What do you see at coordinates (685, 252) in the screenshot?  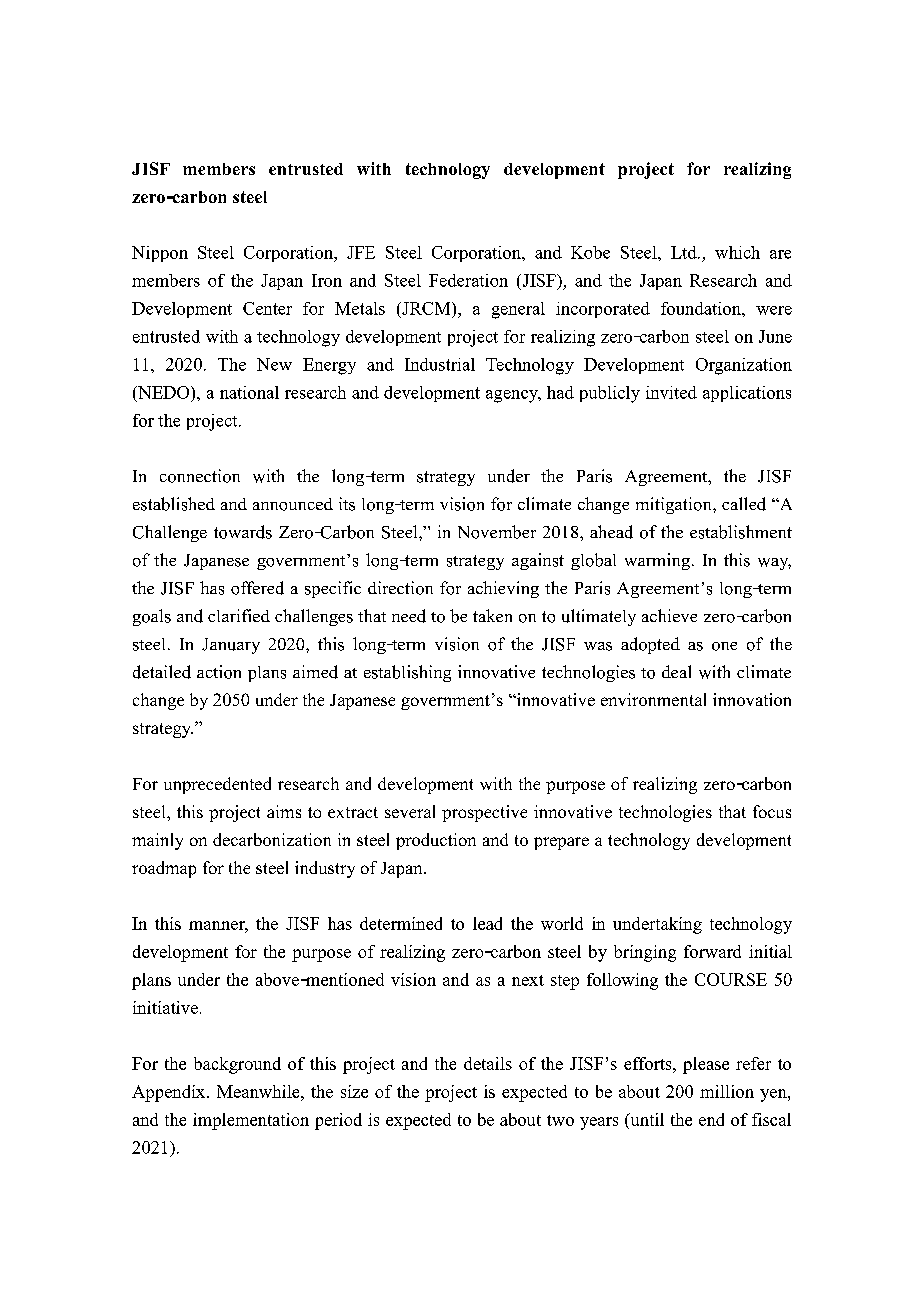 I see `Ltd` at bounding box center [685, 252].
